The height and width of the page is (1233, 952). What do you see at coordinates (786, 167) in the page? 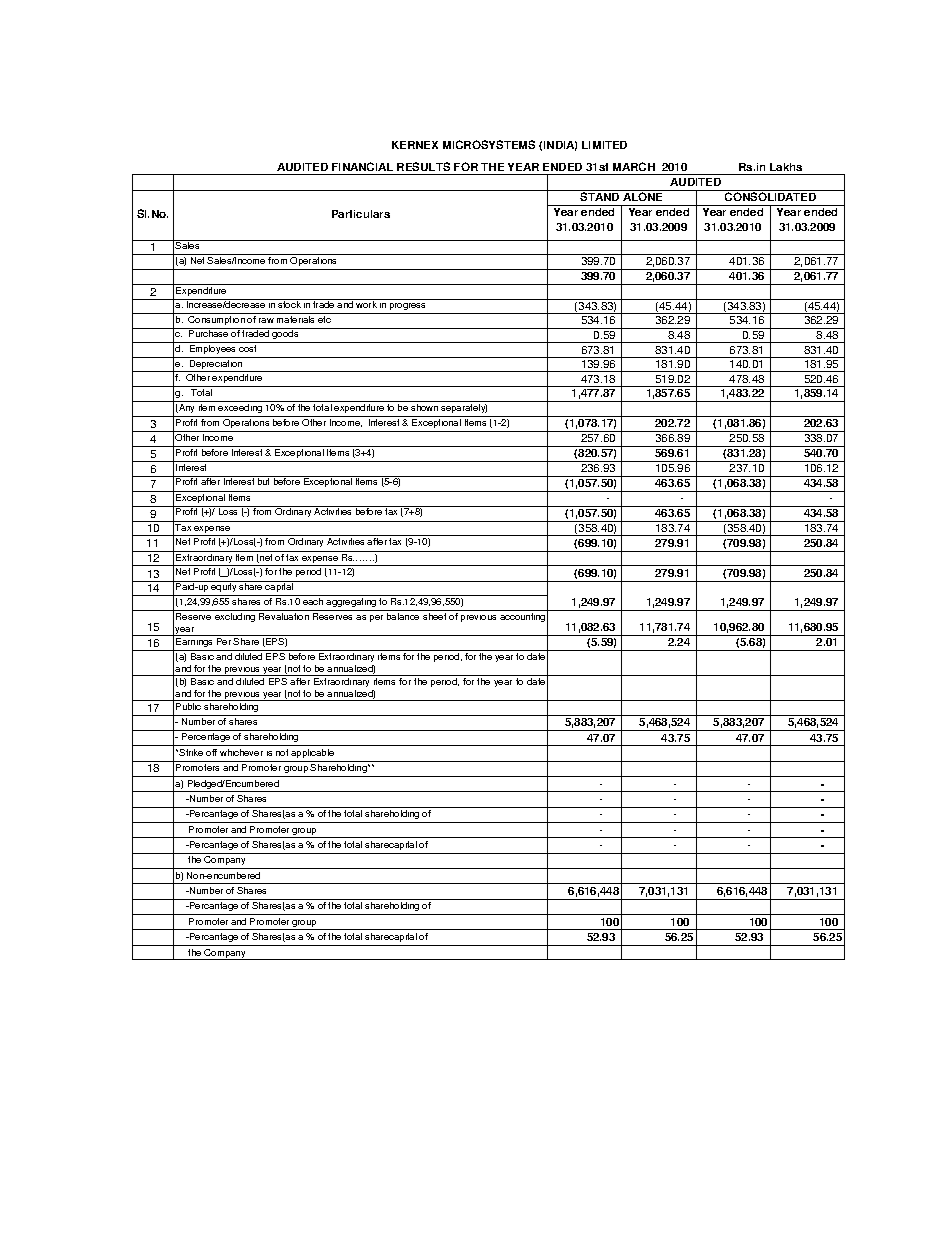
I see `Lakhs` at bounding box center [786, 167].
